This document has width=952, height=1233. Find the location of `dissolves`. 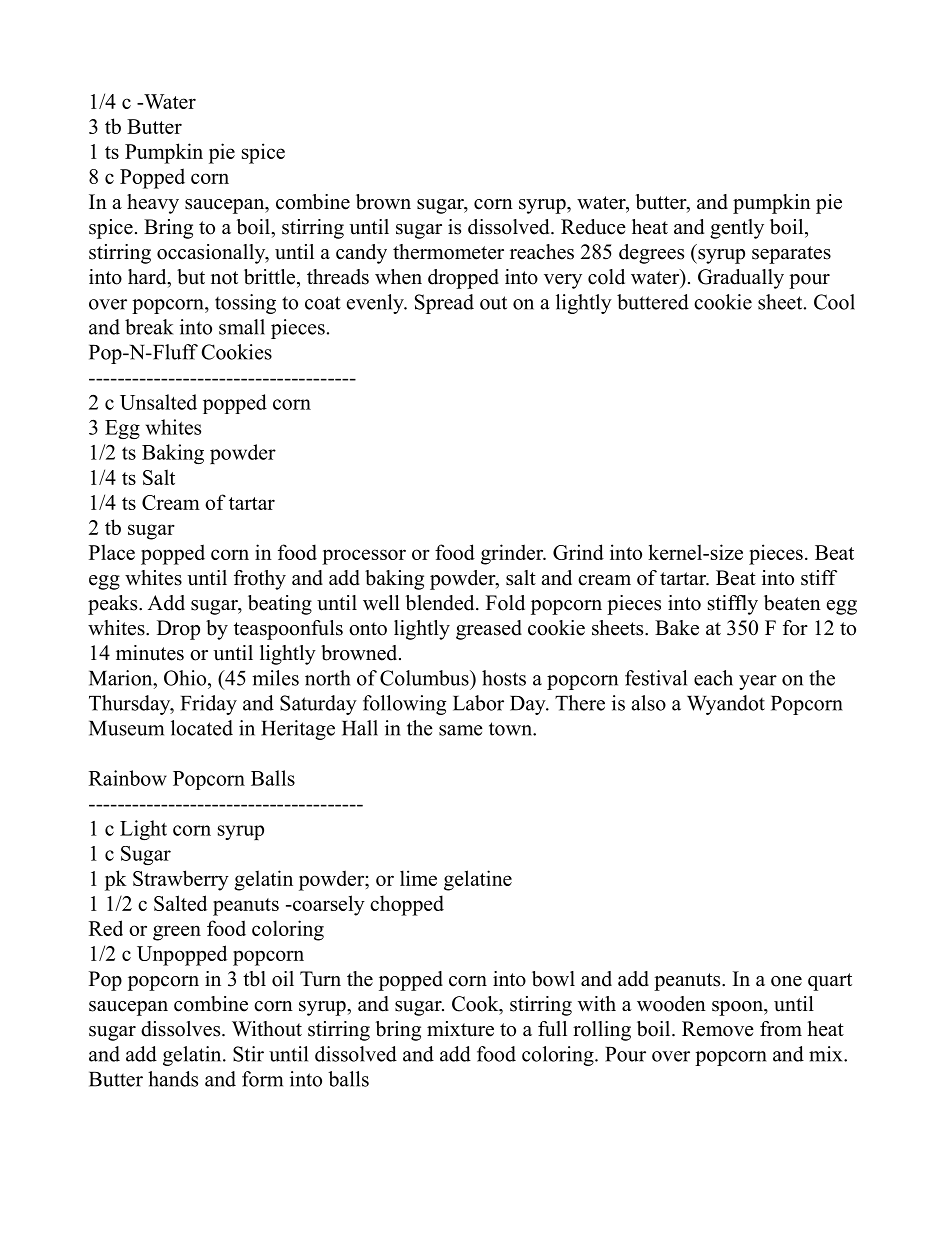

dissolves is located at coordinates (182, 1029).
